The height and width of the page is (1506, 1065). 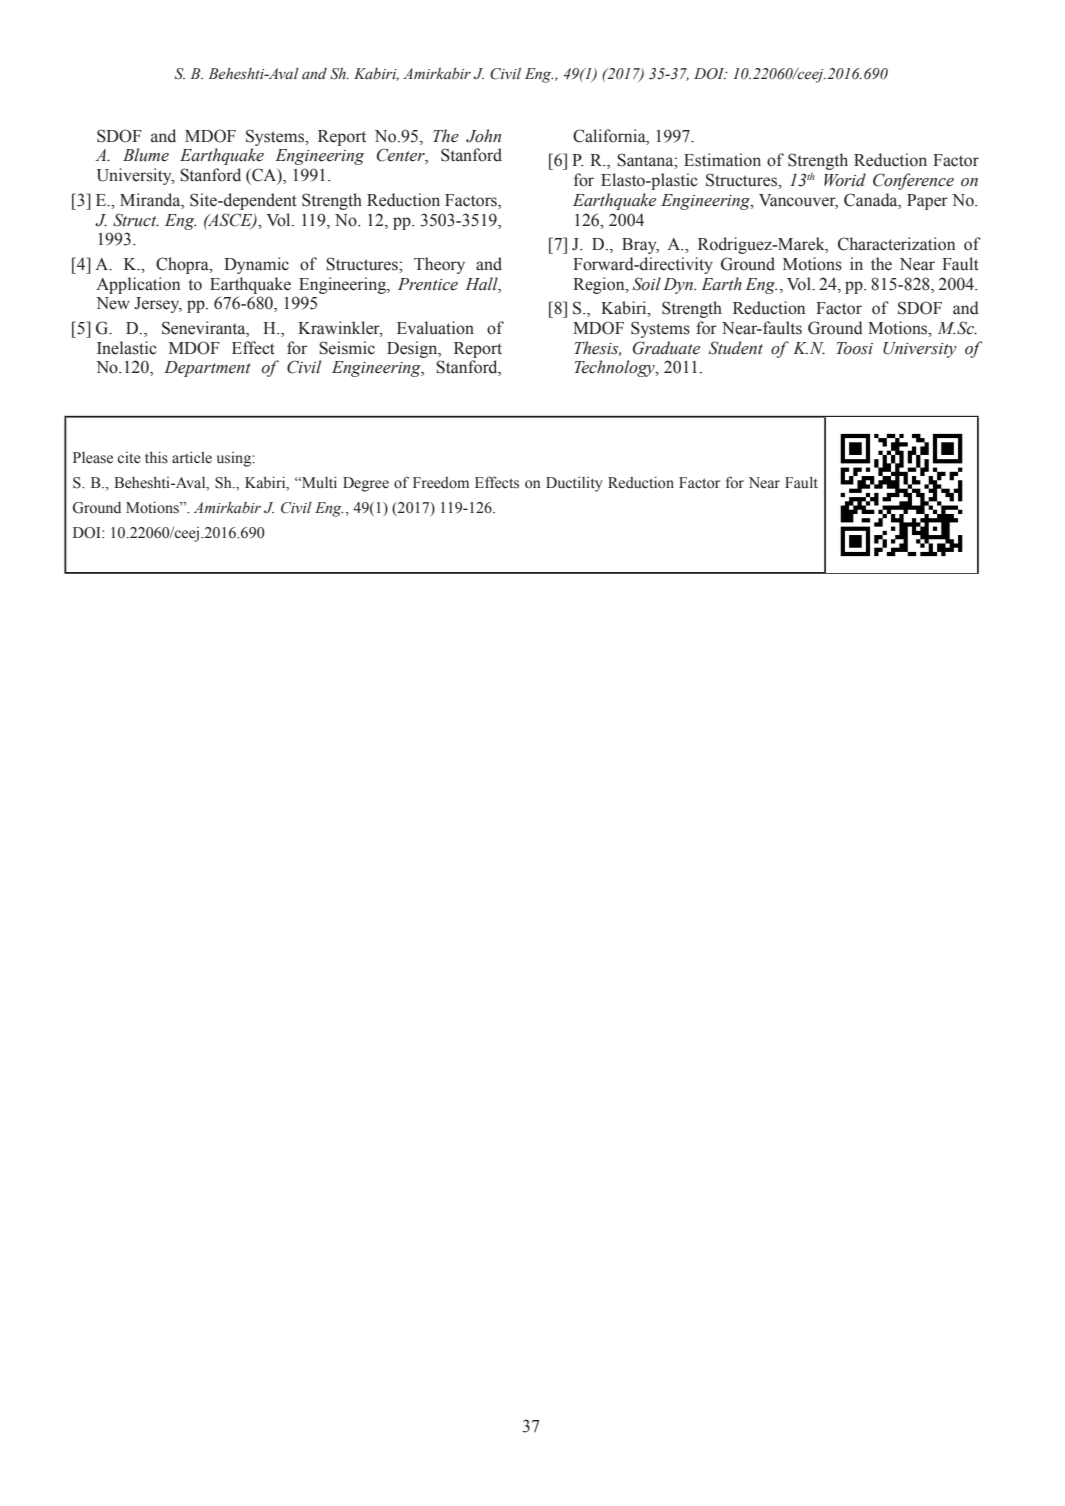 What do you see at coordinates (435, 328) in the page?
I see `Evaluation` at bounding box center [435, 328].
